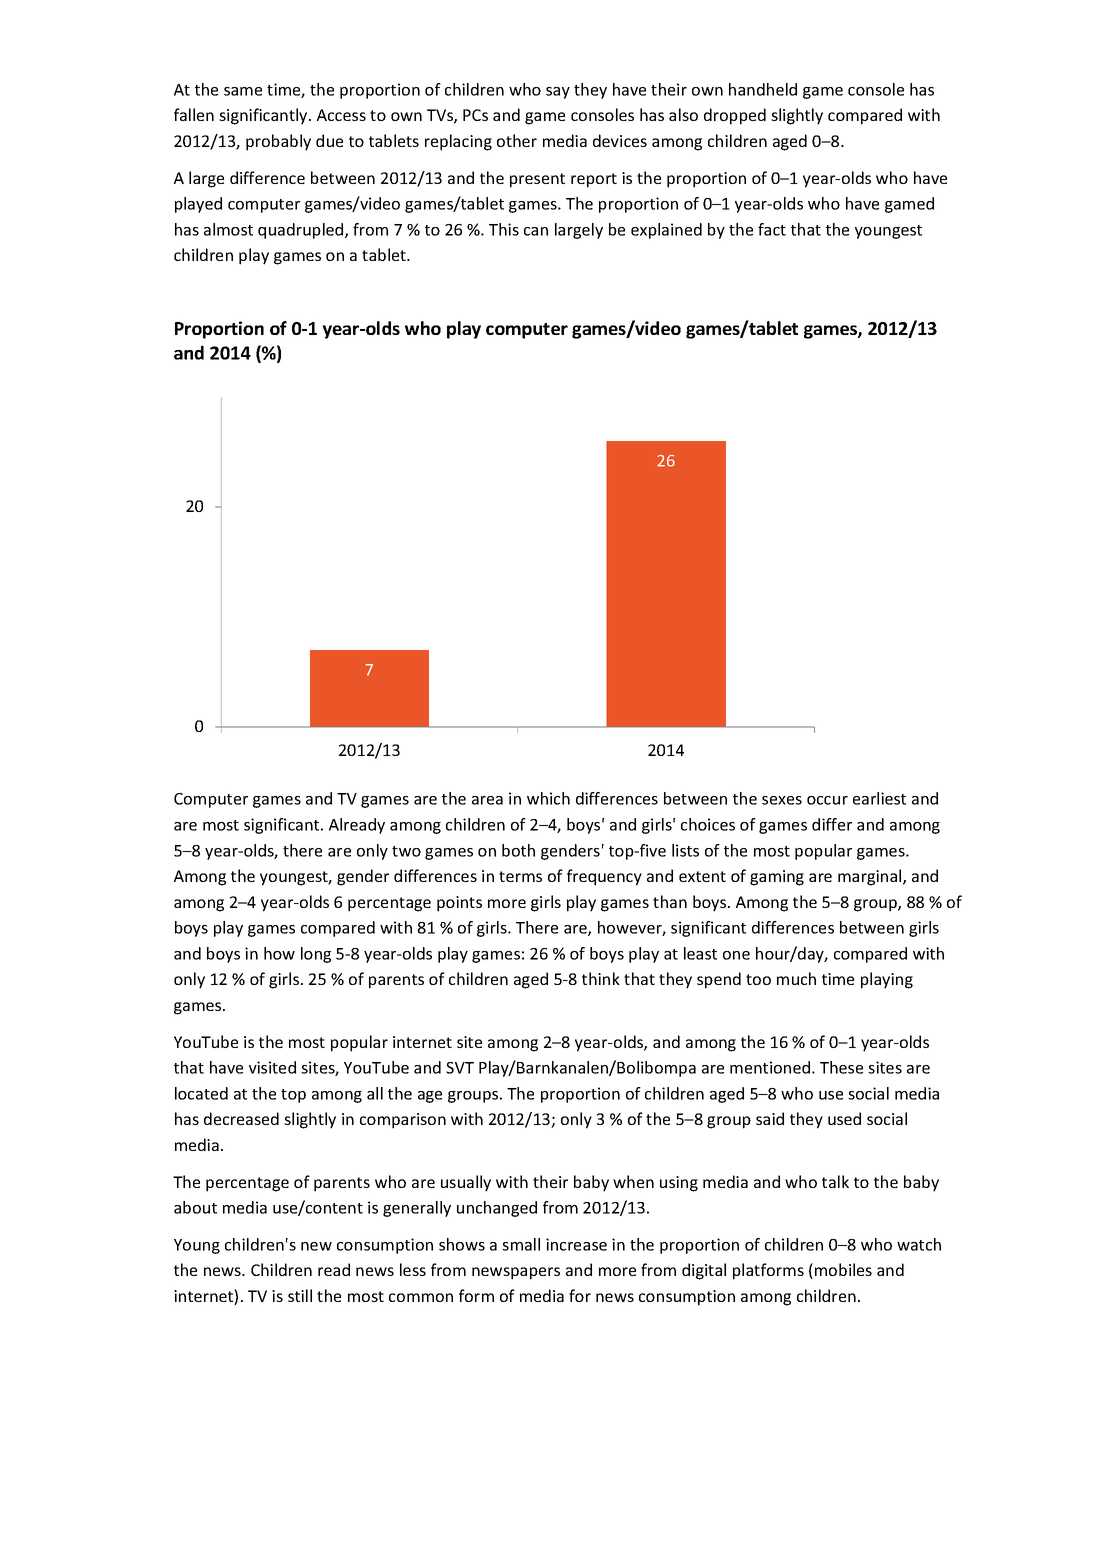  I want to click on still, so click(300, 1295).
